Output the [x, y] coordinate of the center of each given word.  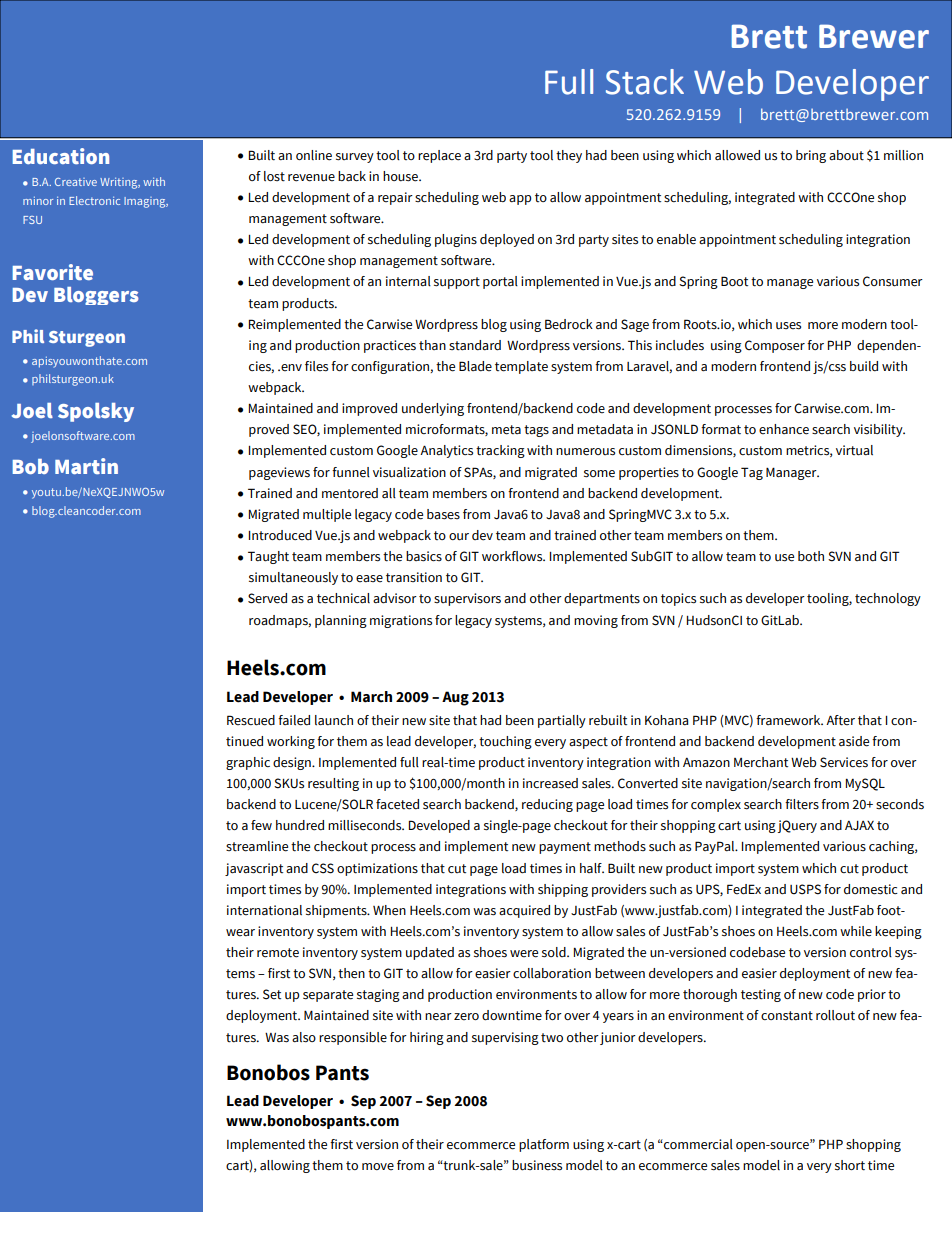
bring [811, 156]
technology [888, 599]
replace [439, 156]
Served [267, 598]
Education [61, 156]
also [304, 1037]
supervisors [467, 599]
